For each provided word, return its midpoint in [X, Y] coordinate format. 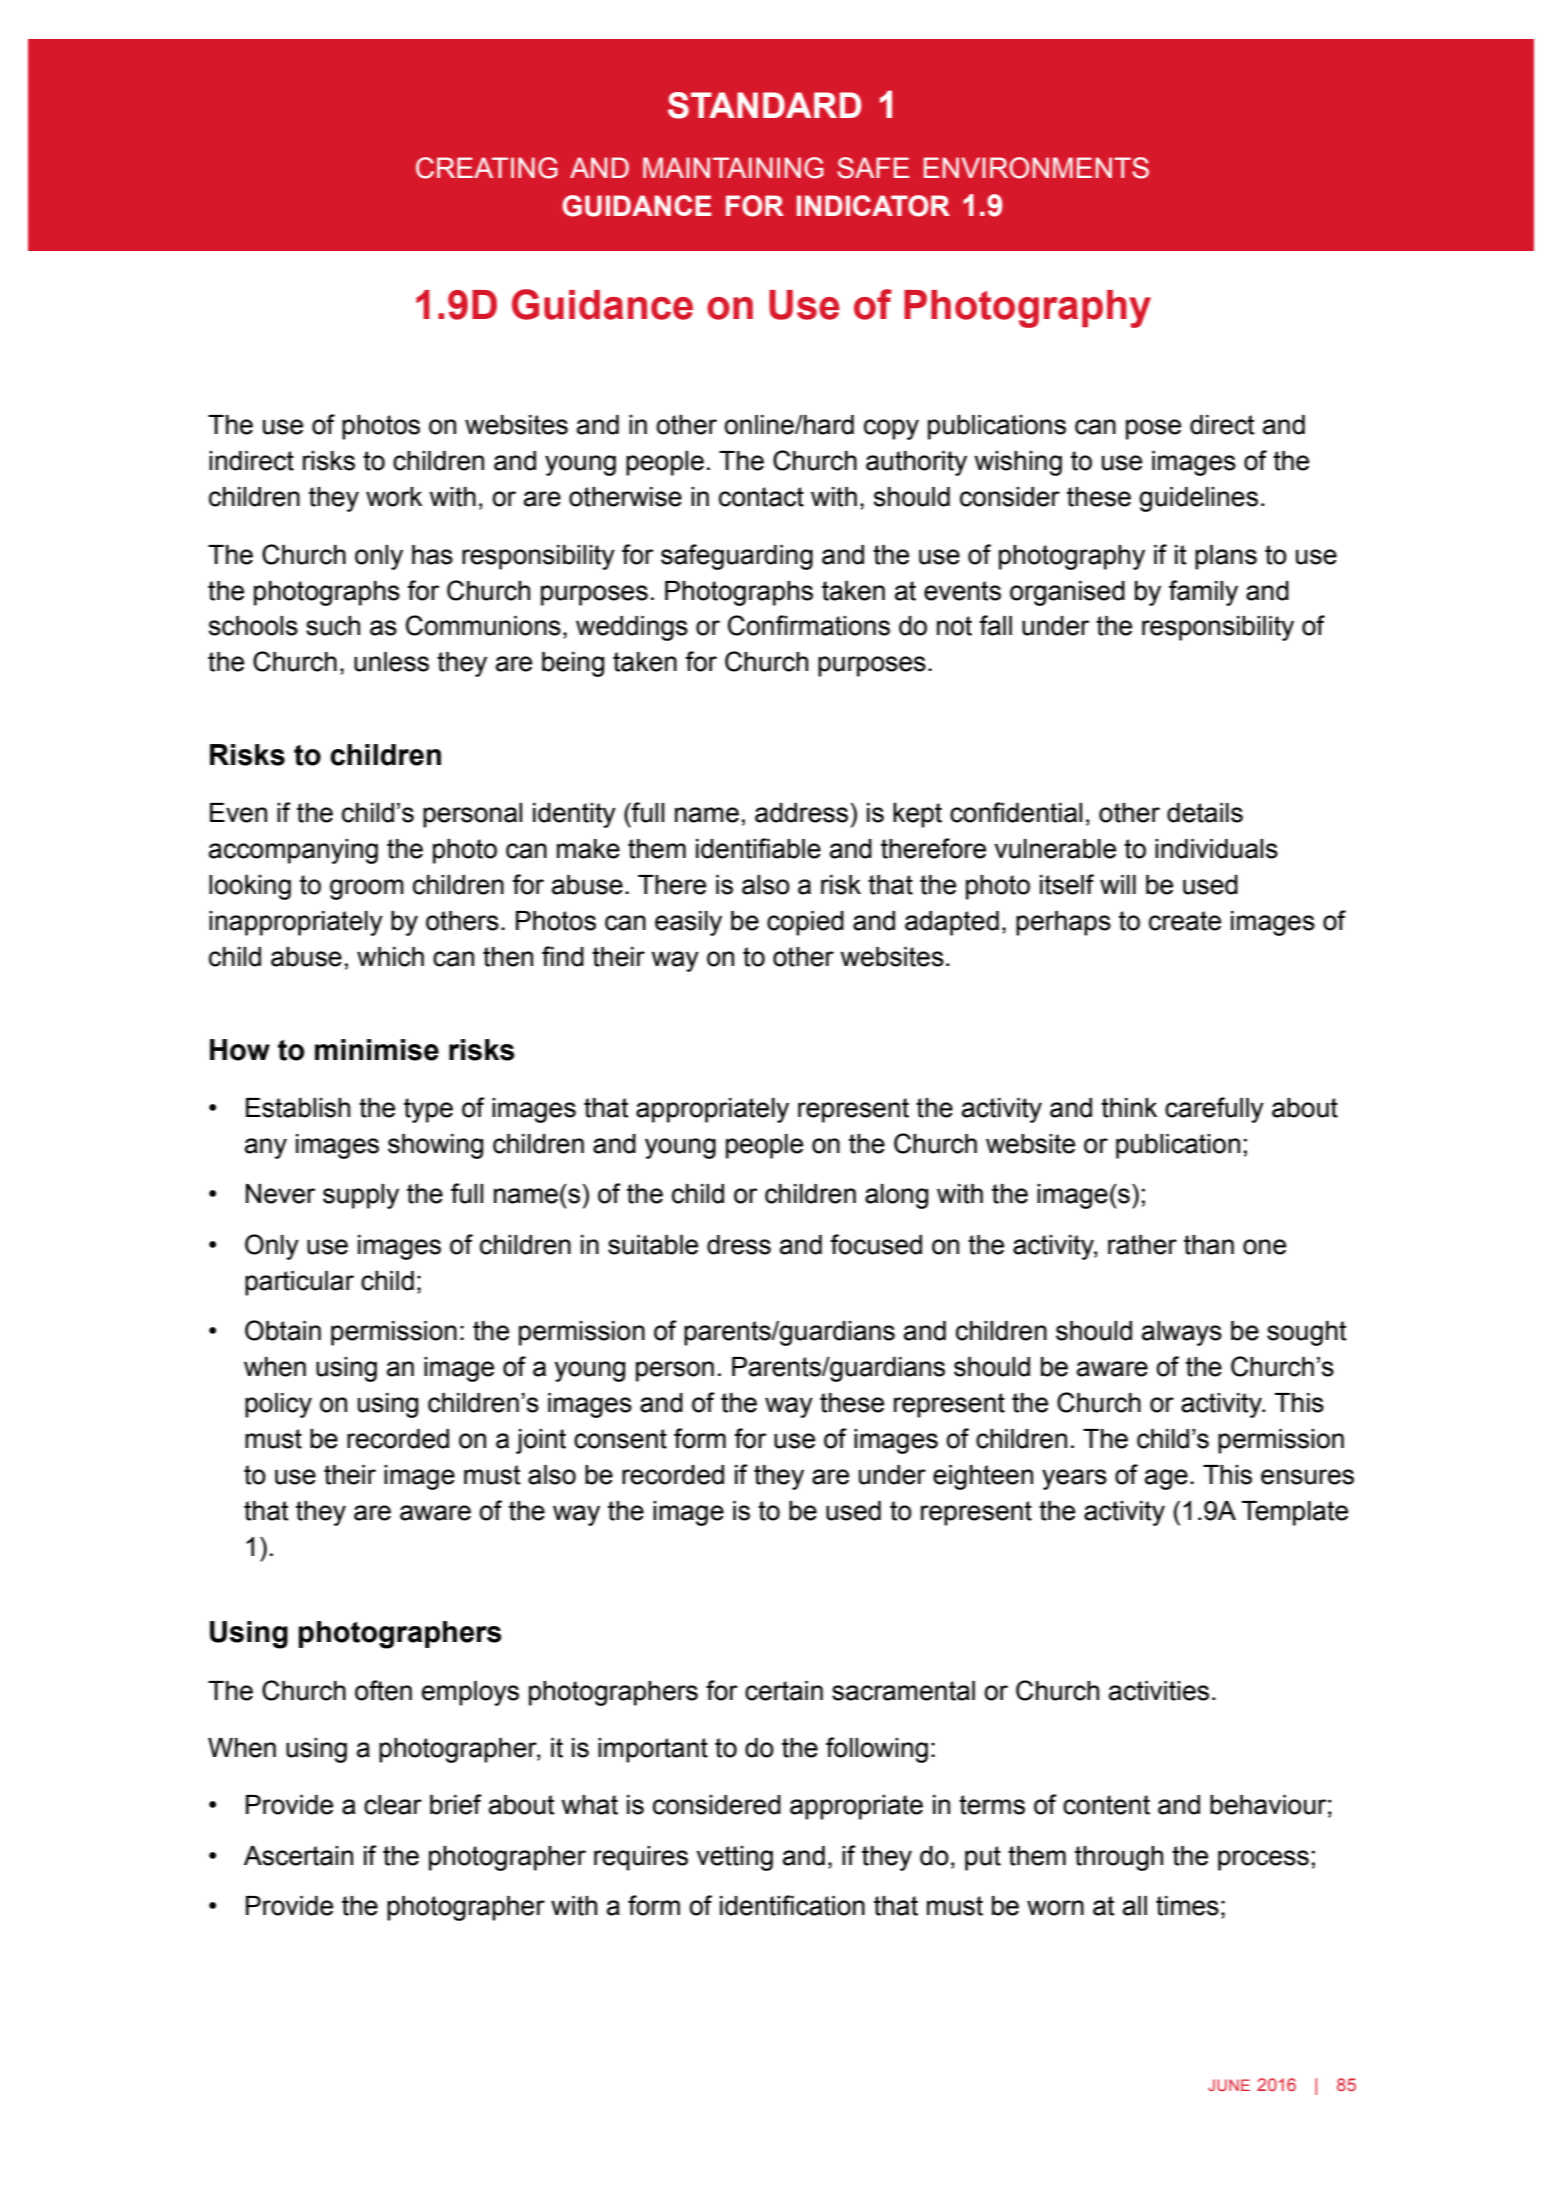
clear [393, 1805]
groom [367, 889]
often [383, 1690]
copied [805, 923]
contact [761, 497]
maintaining [733, 168]
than [1209, 1245]
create [1185, 921]
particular [299, 1283]
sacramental [903, 1691]
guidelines [1198, 499]
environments [1036, 168]
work [394, 497]
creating [487, 168]
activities [1159, 1691]
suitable [653, 1245]
